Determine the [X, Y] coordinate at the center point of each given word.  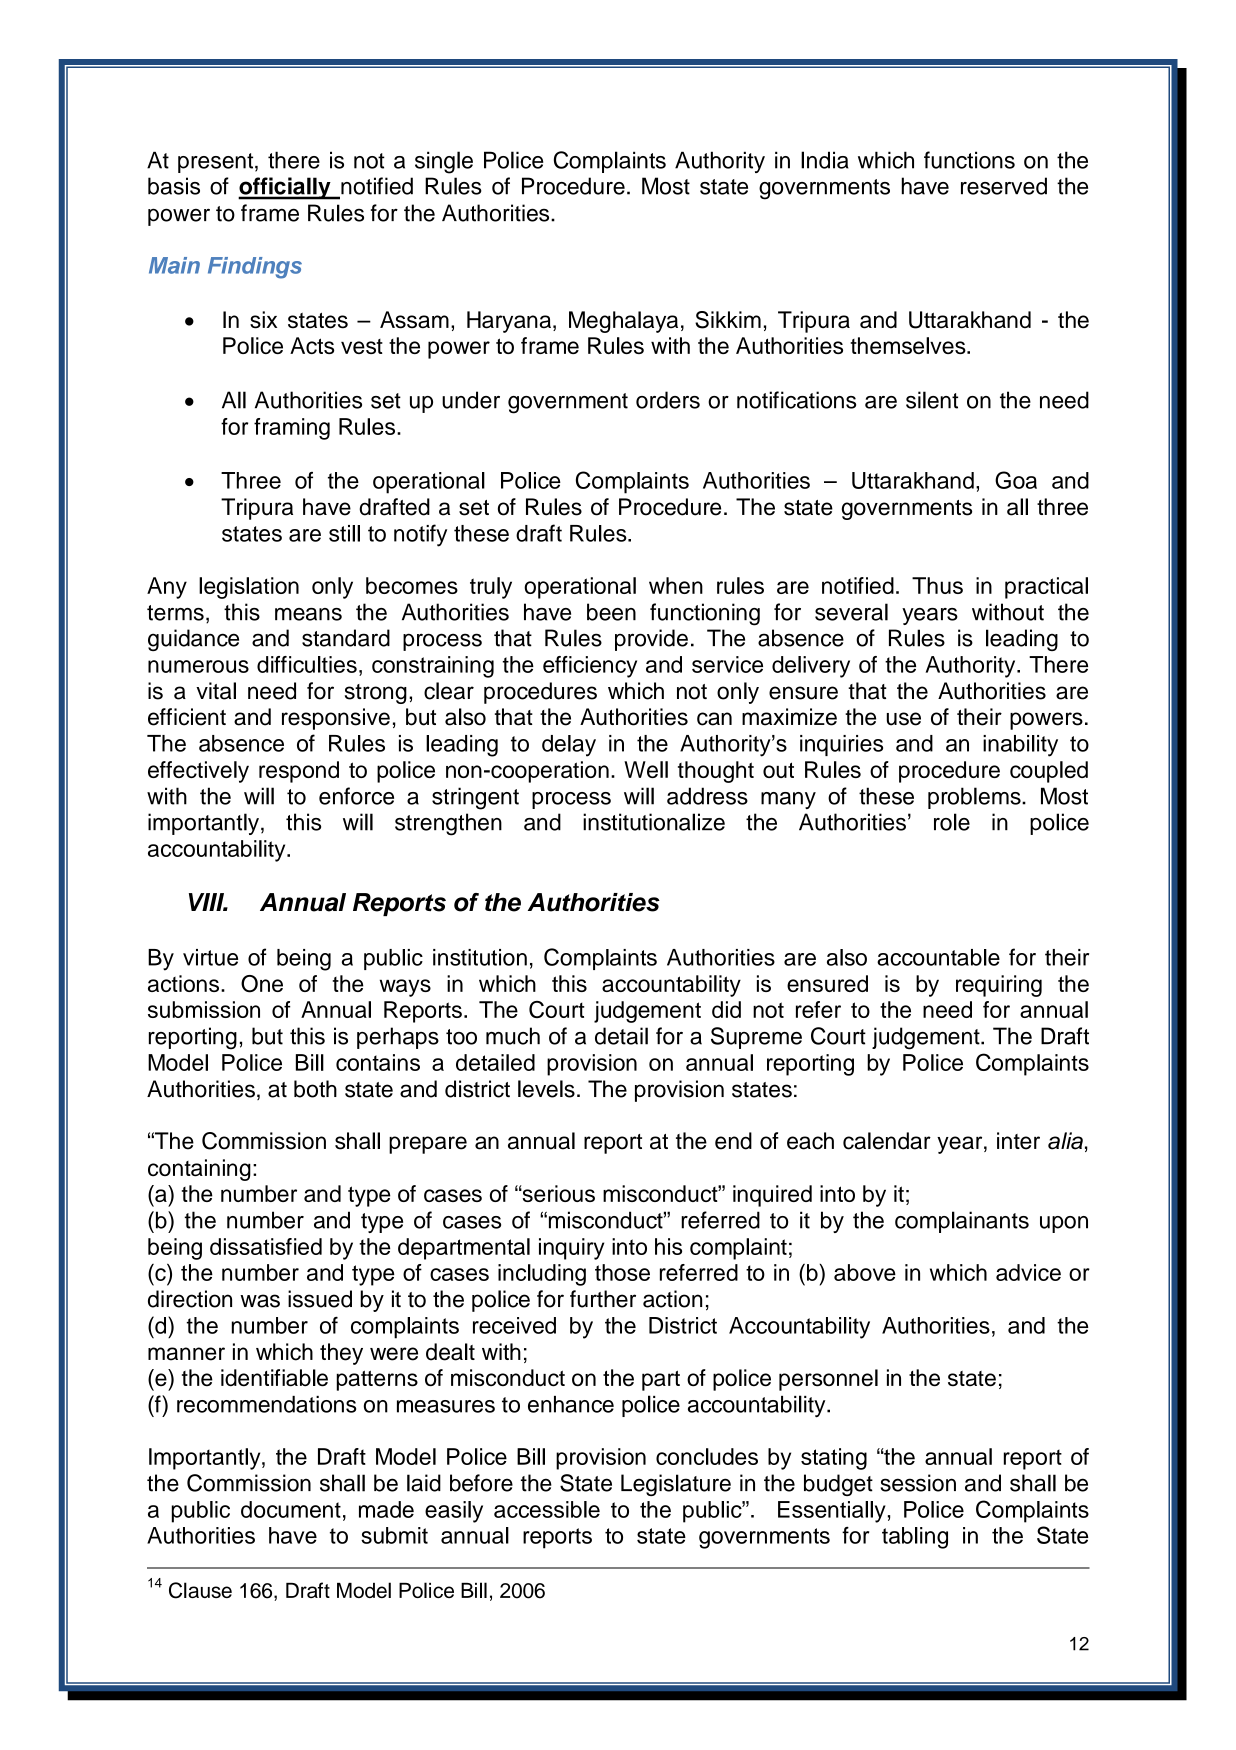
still [344, 533]
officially [285, 188]
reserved [1004, 186]
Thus [937, 585]
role [952, 822]
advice [1028, 1272]
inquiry [571, 1249]
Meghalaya [623, 322]
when [676, 585]
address [707, 796]
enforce [356, 796]
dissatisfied [266, 1246]
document [291, 1509]
